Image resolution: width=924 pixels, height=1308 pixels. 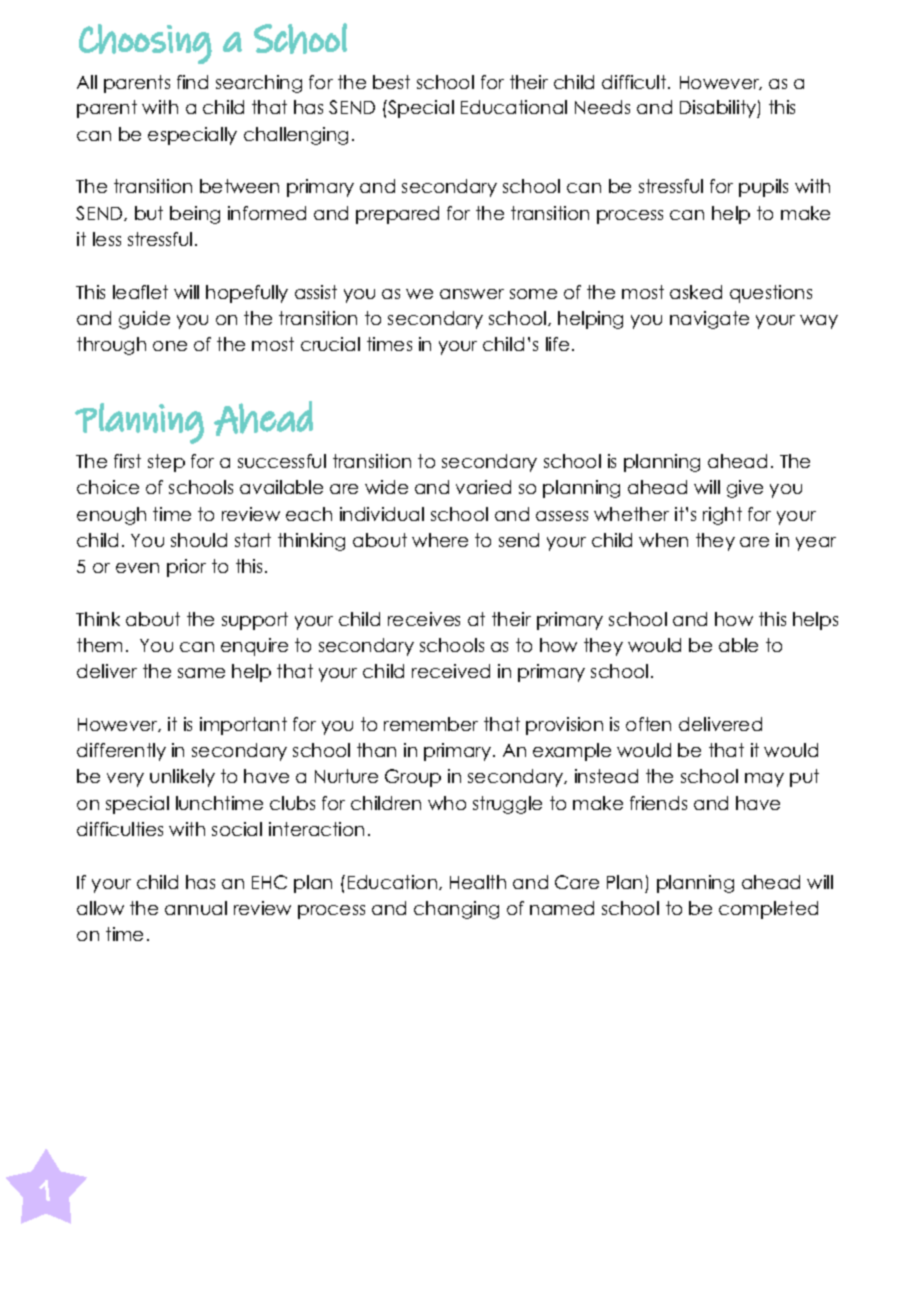 What do you see at coordinates (768, 910) in the image?
I see `completed` at bounding box center [768, 910].
